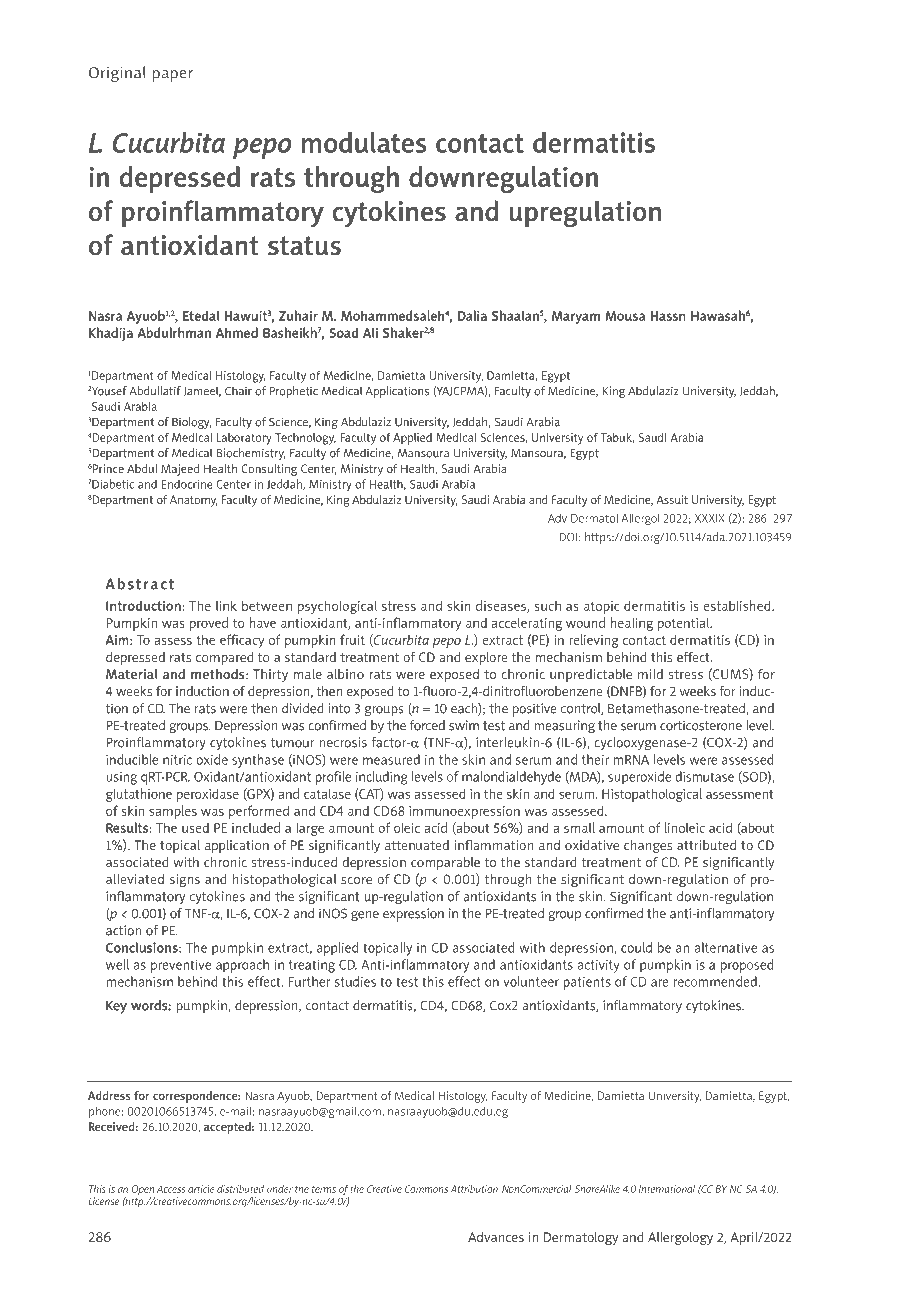 Image resolution: width=924 pixels, height=1308 pixels. I want to click on recommended, so click(716, 981).
